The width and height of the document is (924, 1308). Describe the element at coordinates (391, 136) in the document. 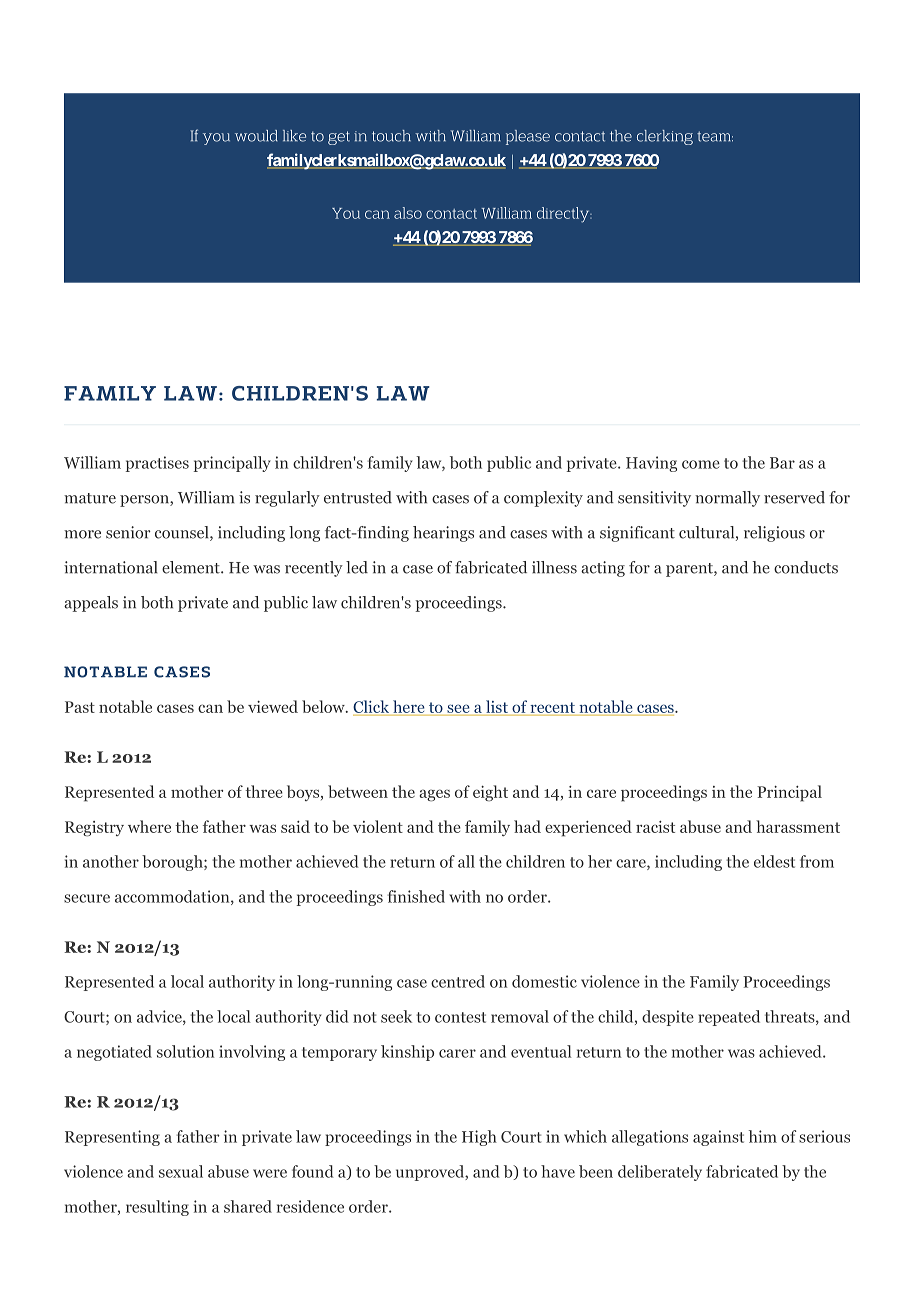

I see `touch` at that location.
